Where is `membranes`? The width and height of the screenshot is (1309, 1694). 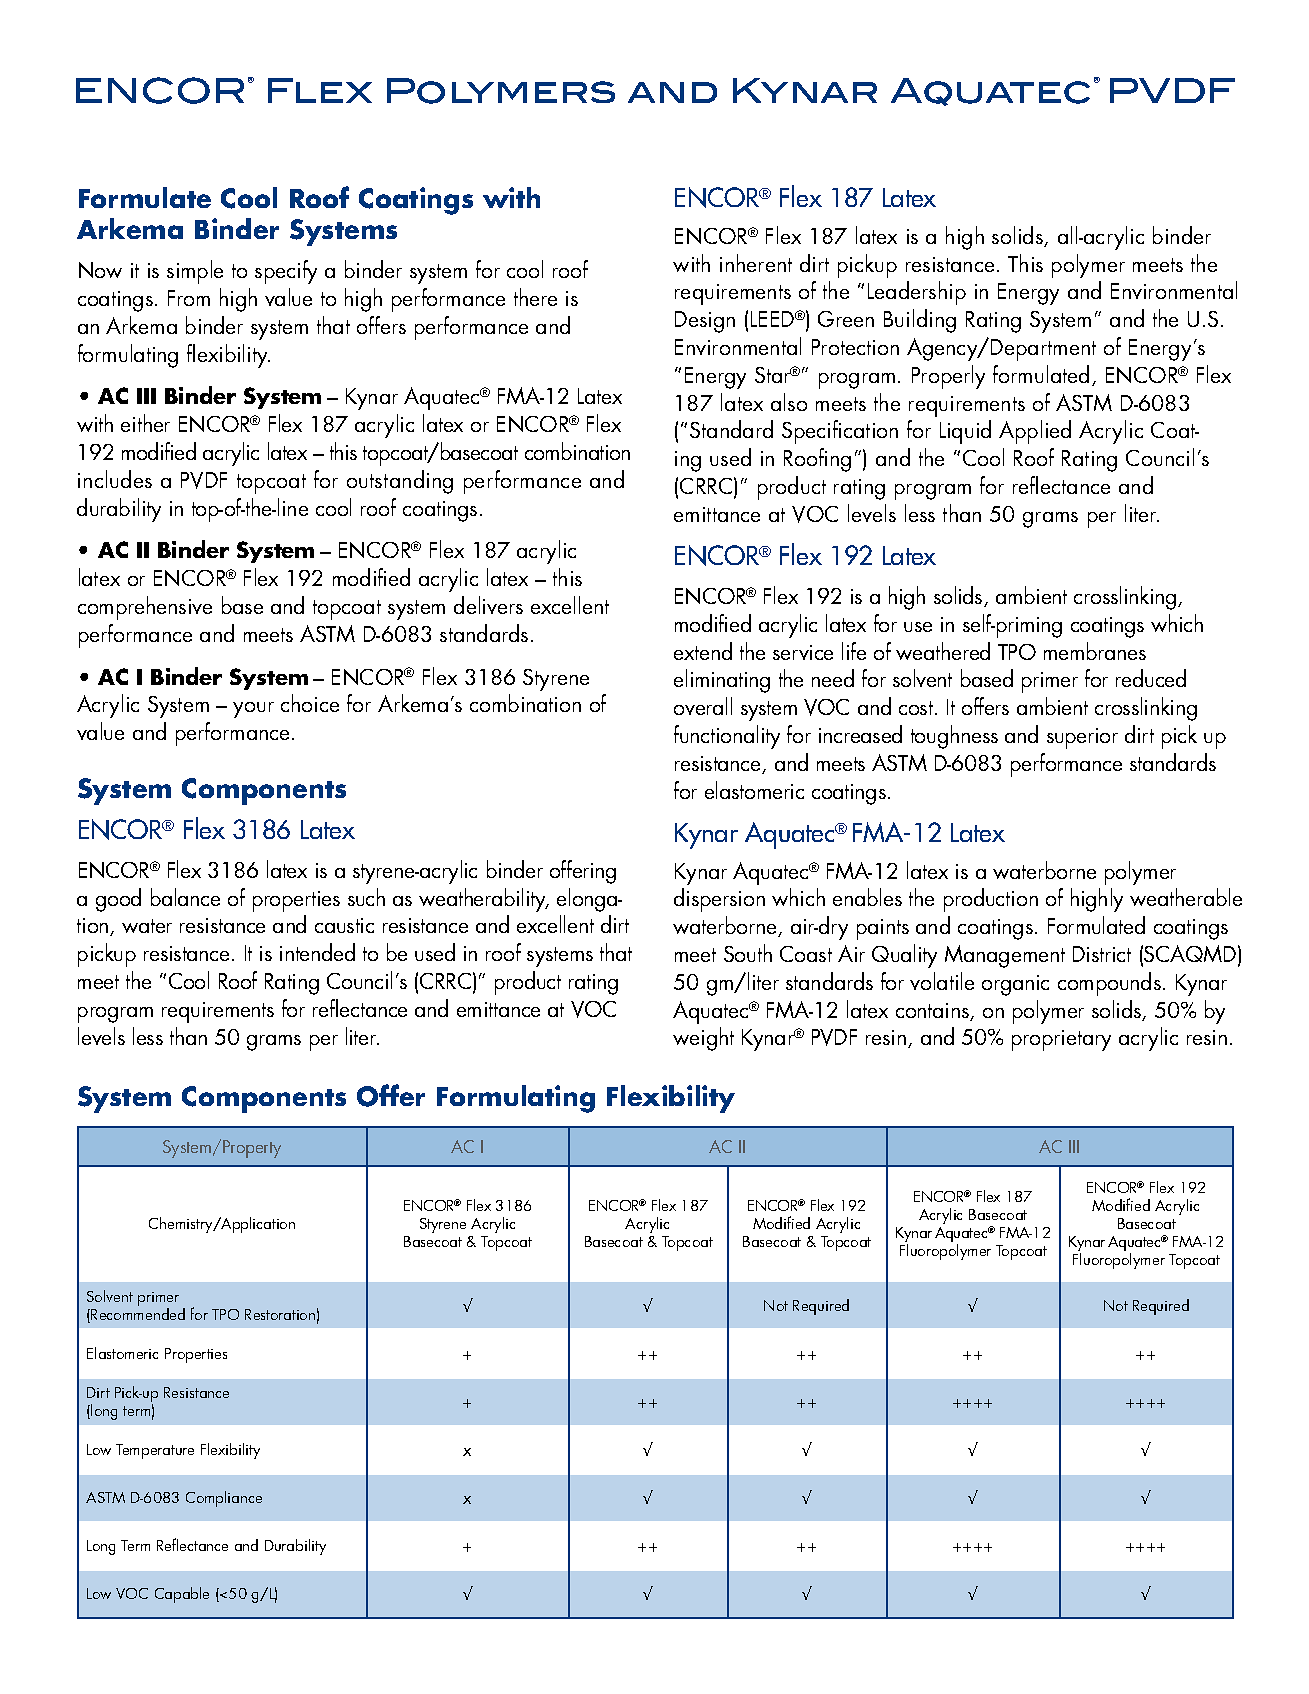 membranes is located at coordinates (1095, 651).
